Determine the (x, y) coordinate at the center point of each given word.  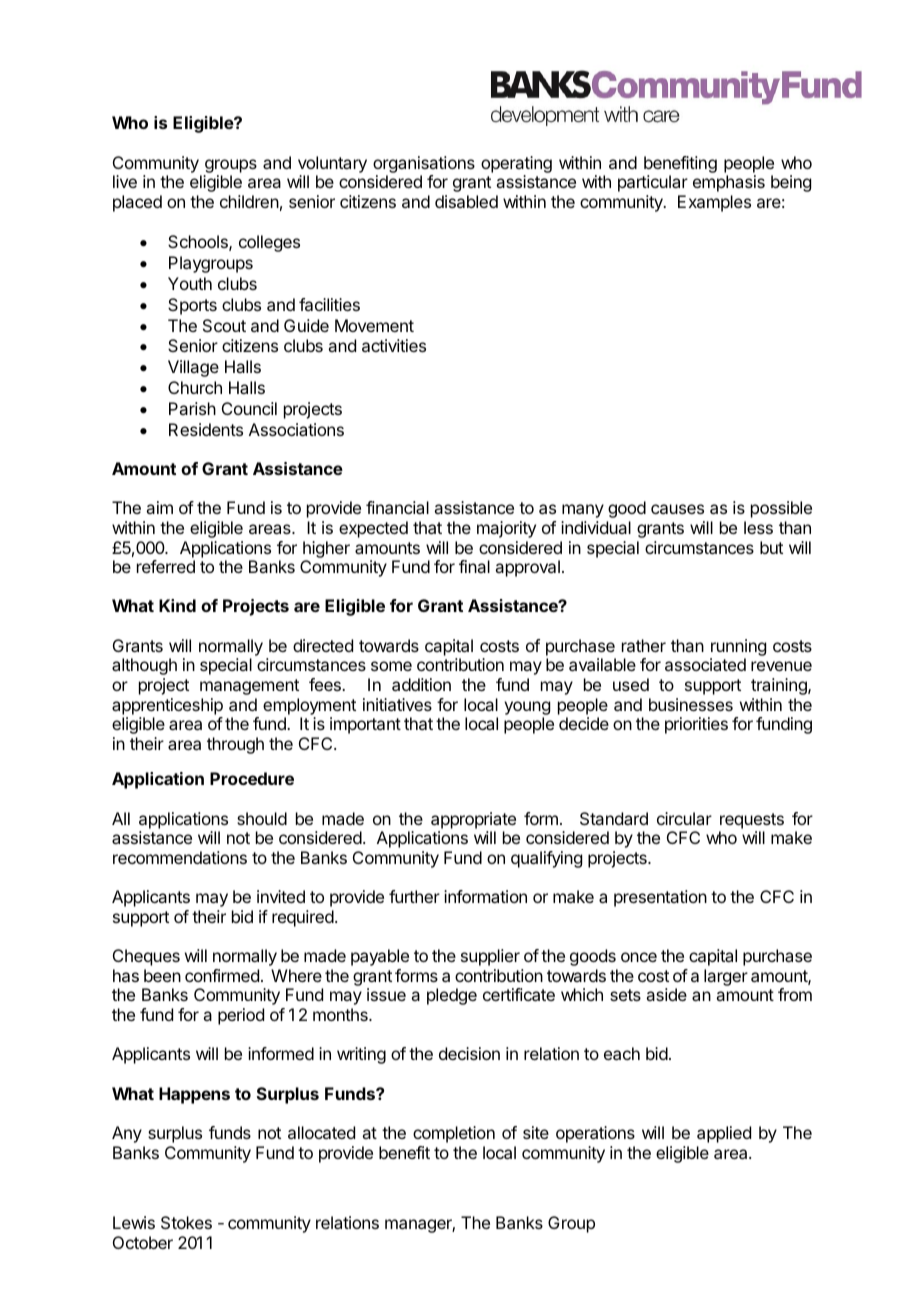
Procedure (252, 778)
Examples (714, 203)
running (738, 649)
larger (726, 977)
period (241, 1016)
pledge (452, 996)
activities (394, 345)
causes (677, 509)
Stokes (186, 1222)
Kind (177, 605)
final (474, 566)
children (249, 201)
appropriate (473, 820)
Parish (192, 408)
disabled (466, 201)
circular (684, 818)
